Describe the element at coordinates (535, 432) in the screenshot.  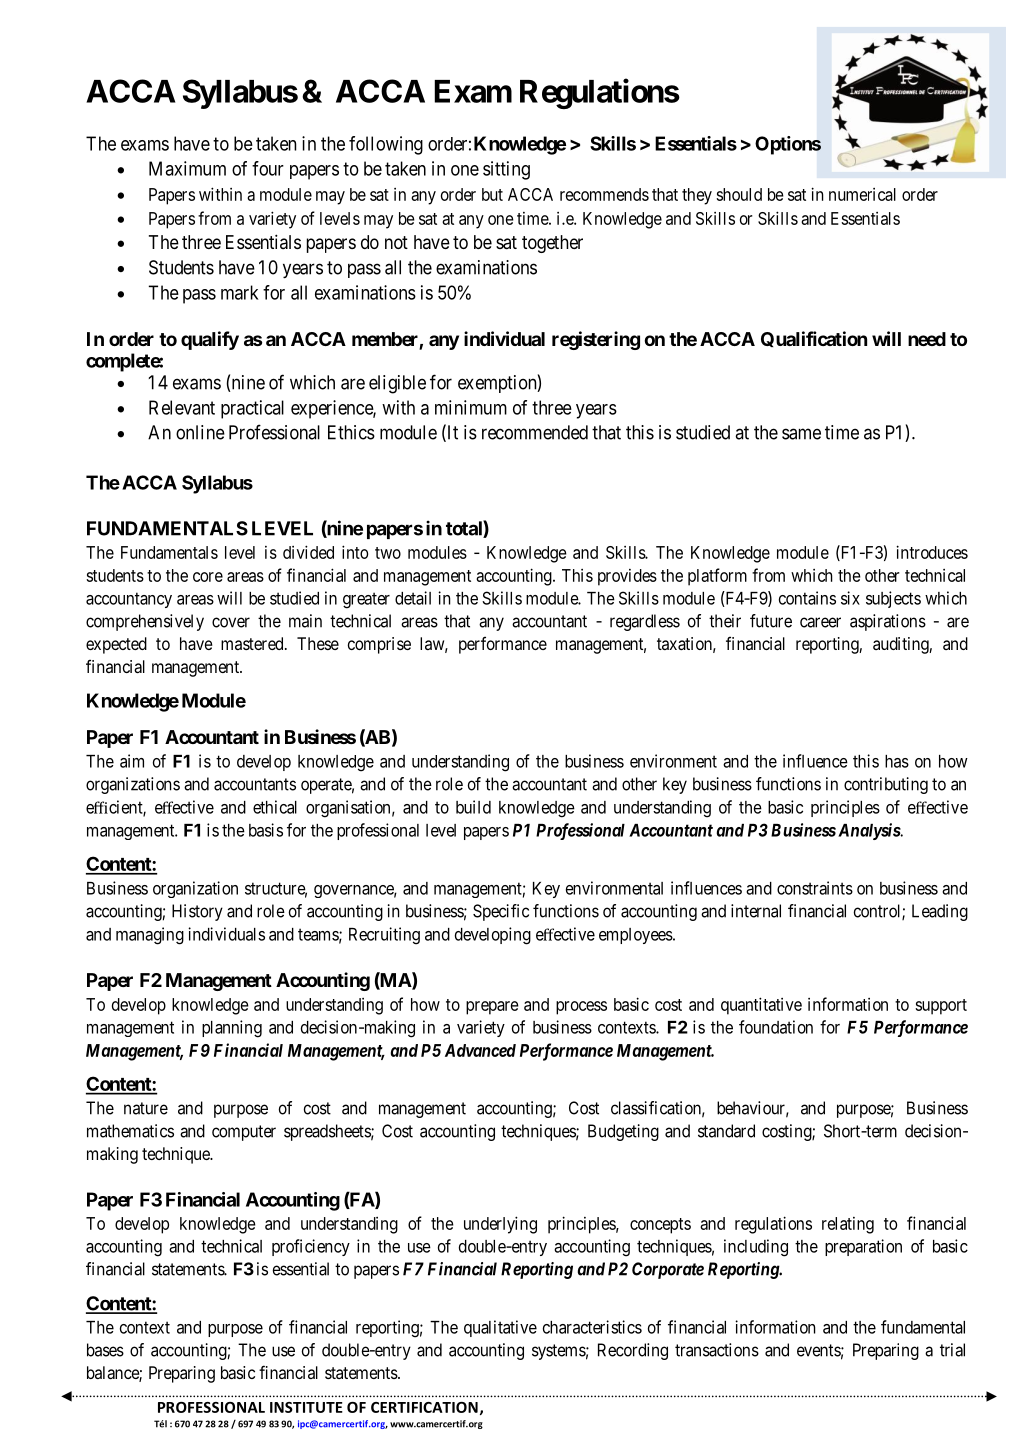
I see `recommended` at that location.
